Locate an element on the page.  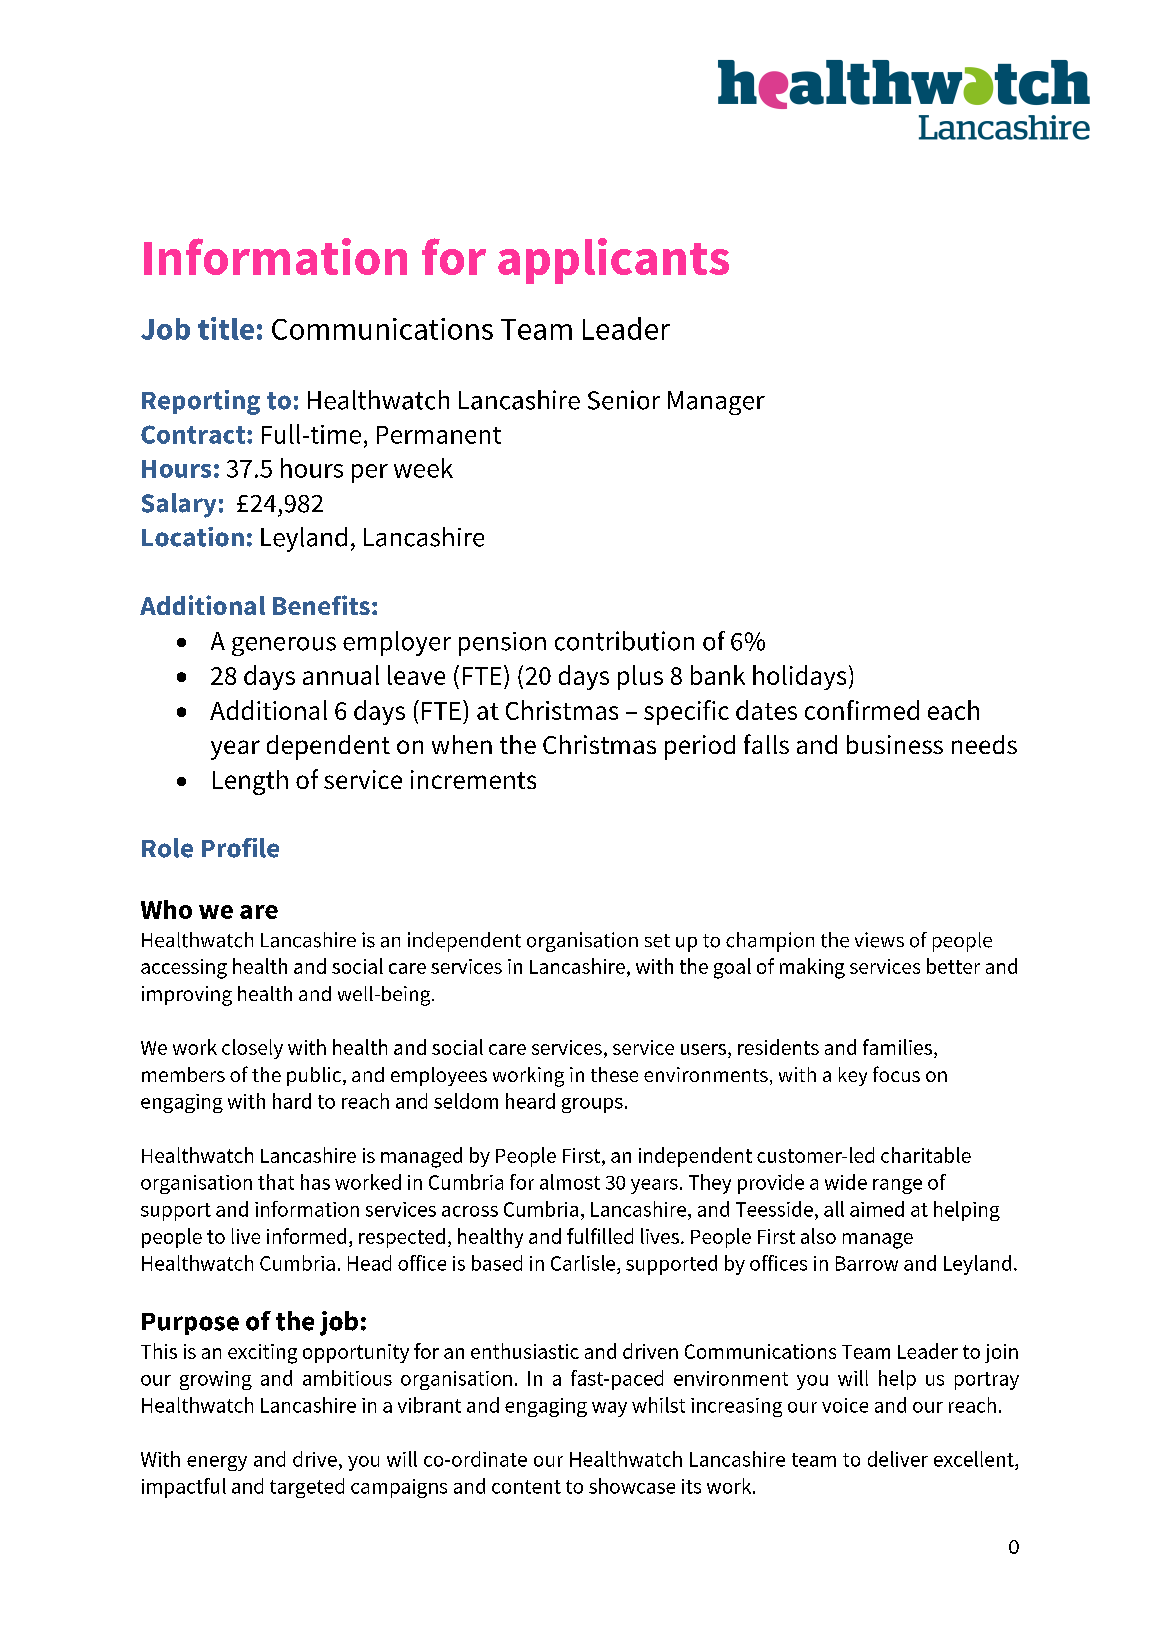
Benefits is located at coordinates (321, 605).
